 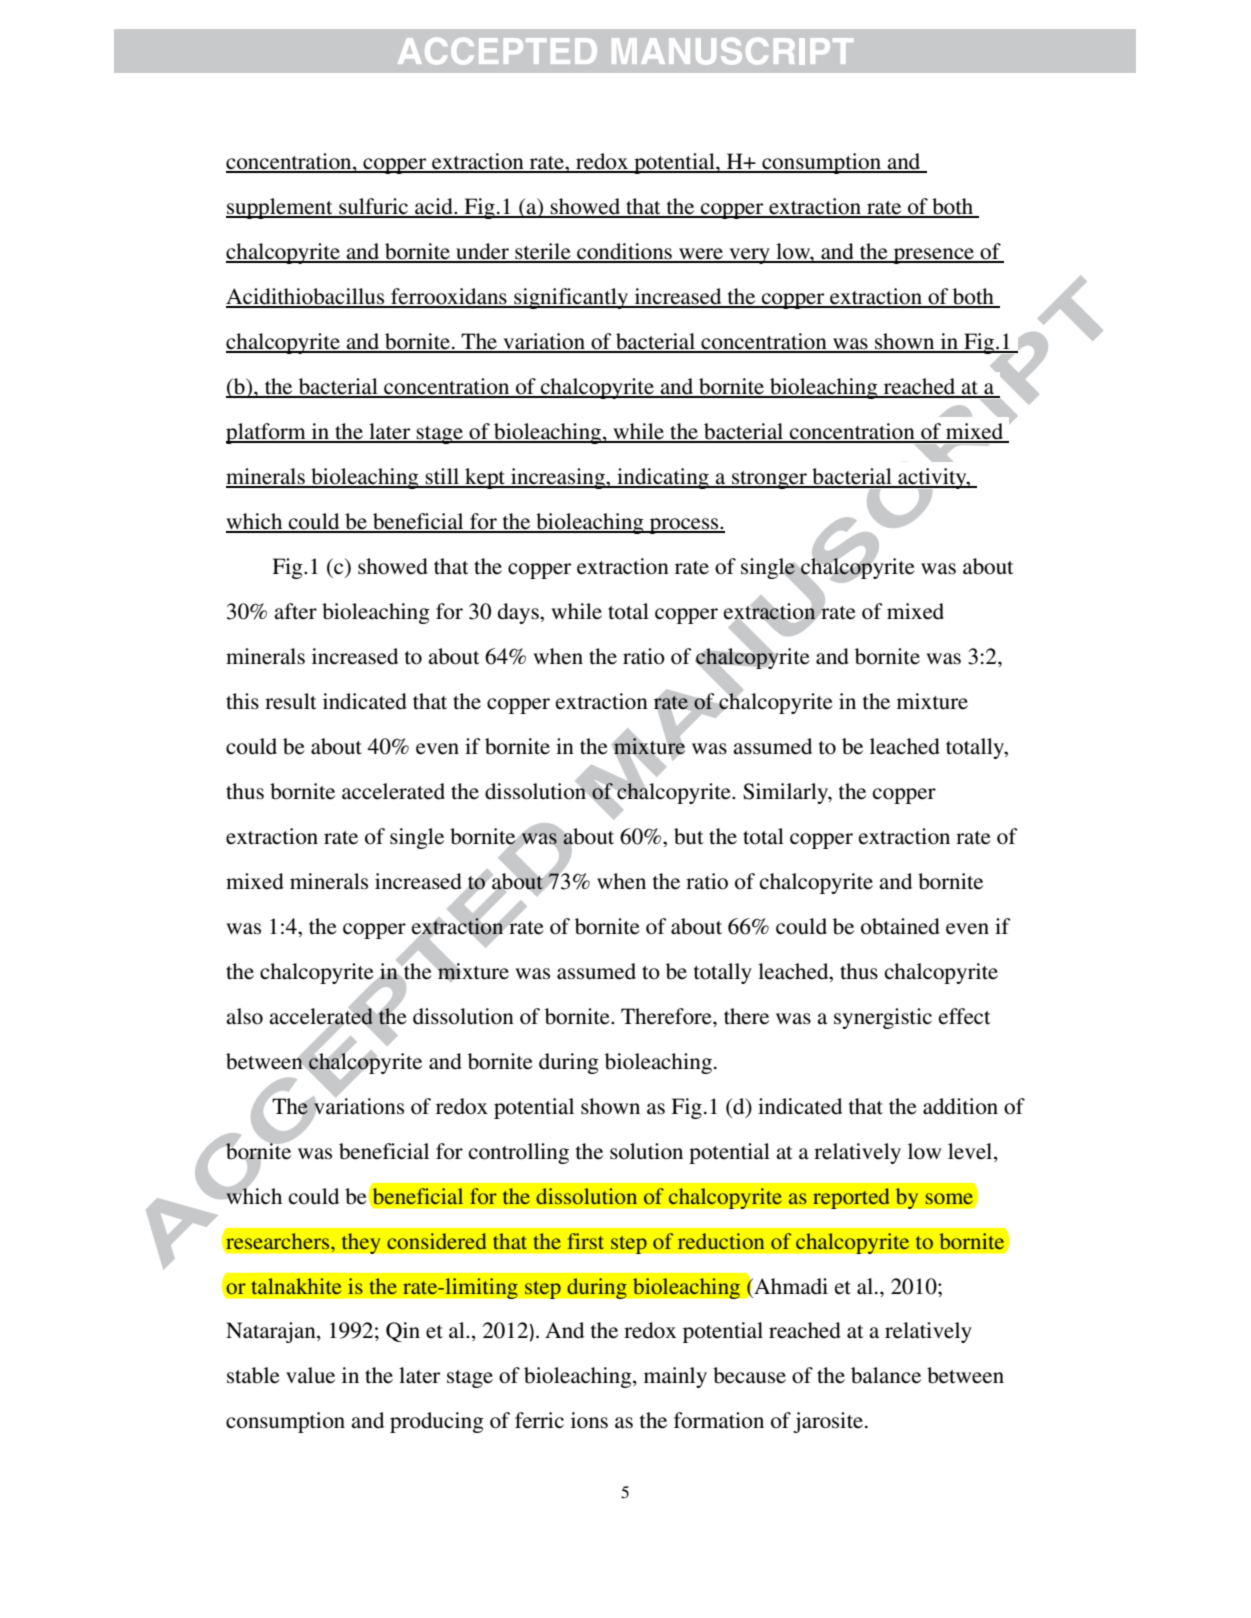 I want to click on result, so click(x=291, y=701).
